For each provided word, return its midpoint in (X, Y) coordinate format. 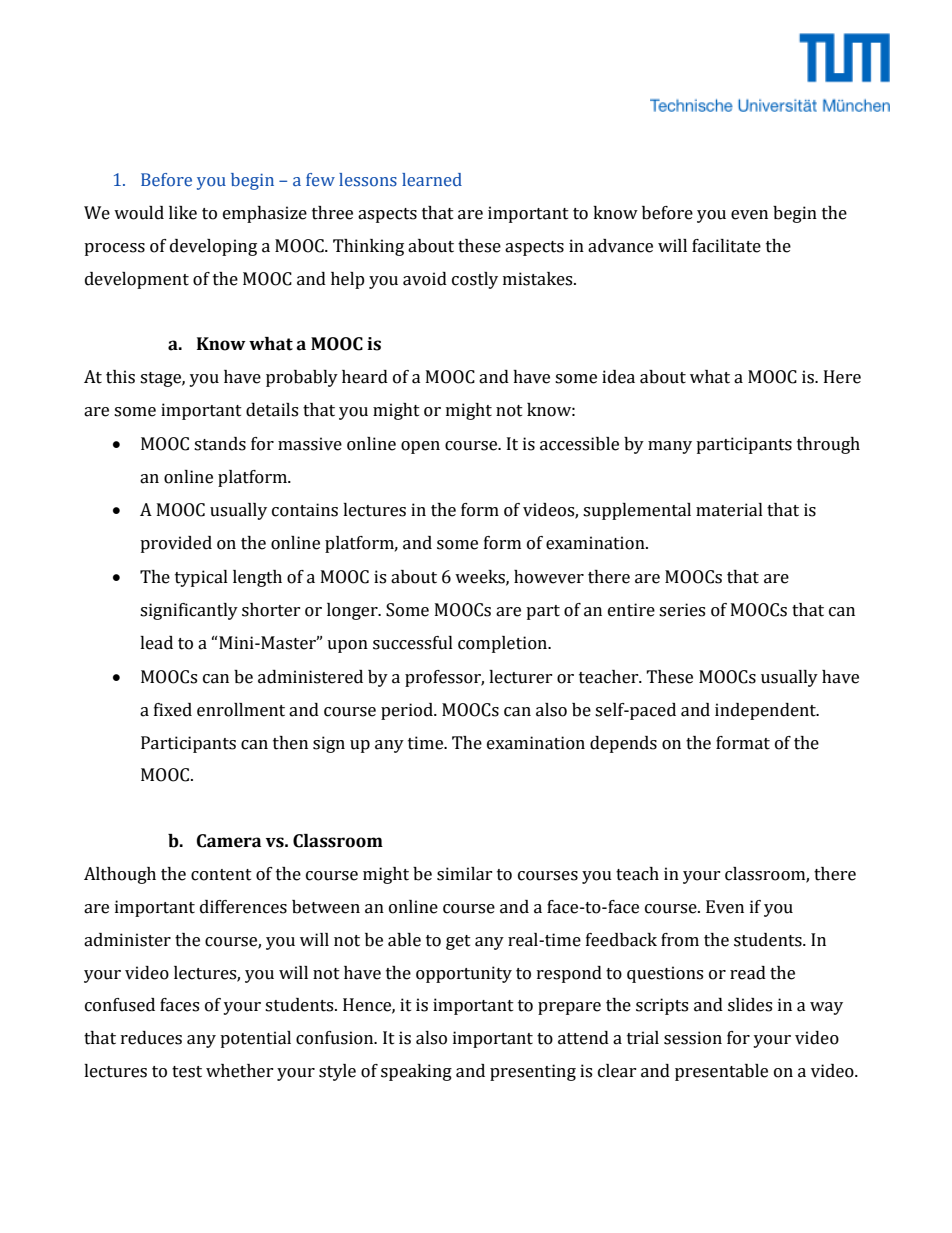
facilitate (726, 246)
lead (156, 643)
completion (503, 644)
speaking (416, 1072)
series (682, 610)
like (183, 213)
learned (432, 180)
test (187, 1072)
